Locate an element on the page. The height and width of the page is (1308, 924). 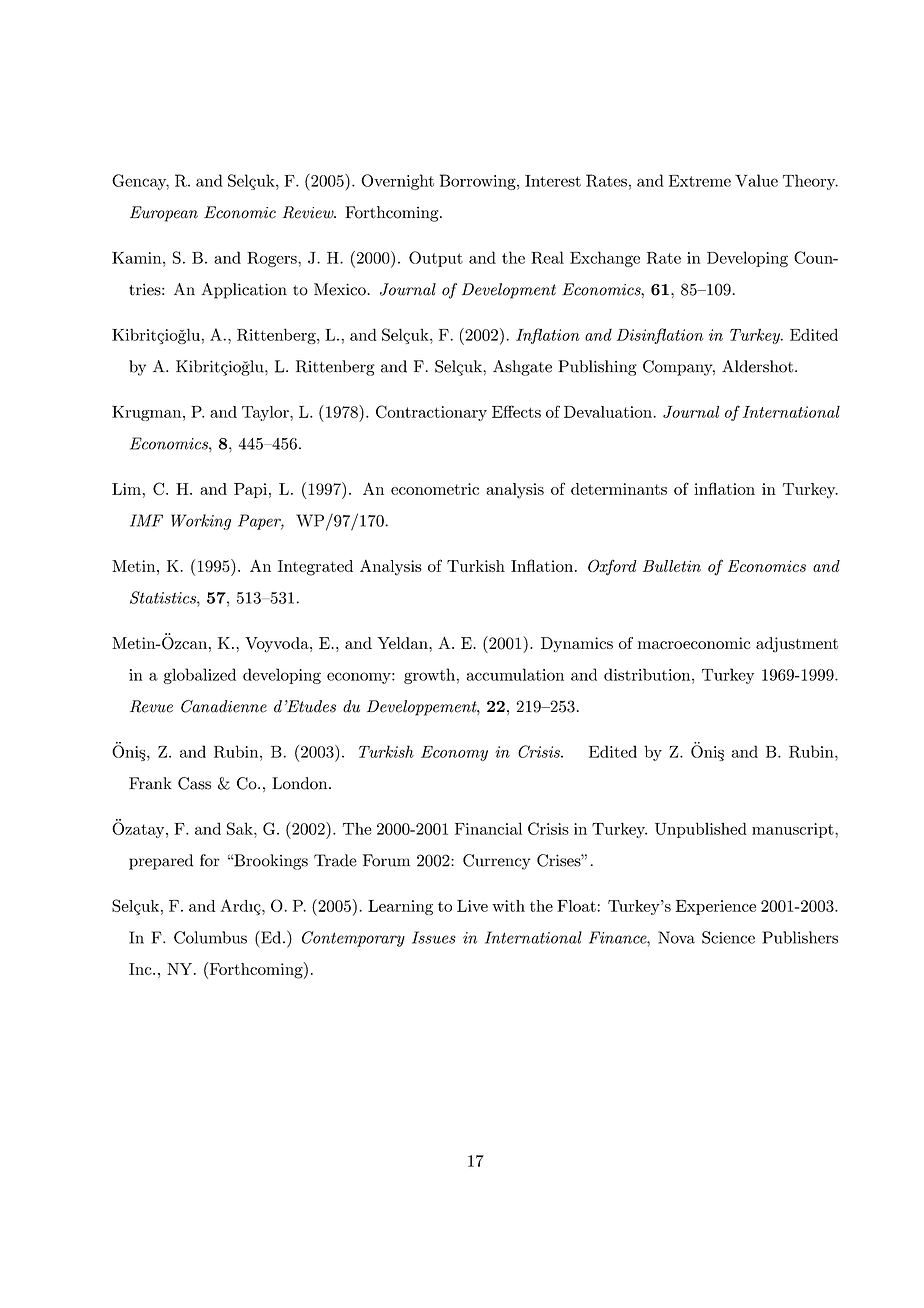
Borrowing is located at coordinates (478, 182).
